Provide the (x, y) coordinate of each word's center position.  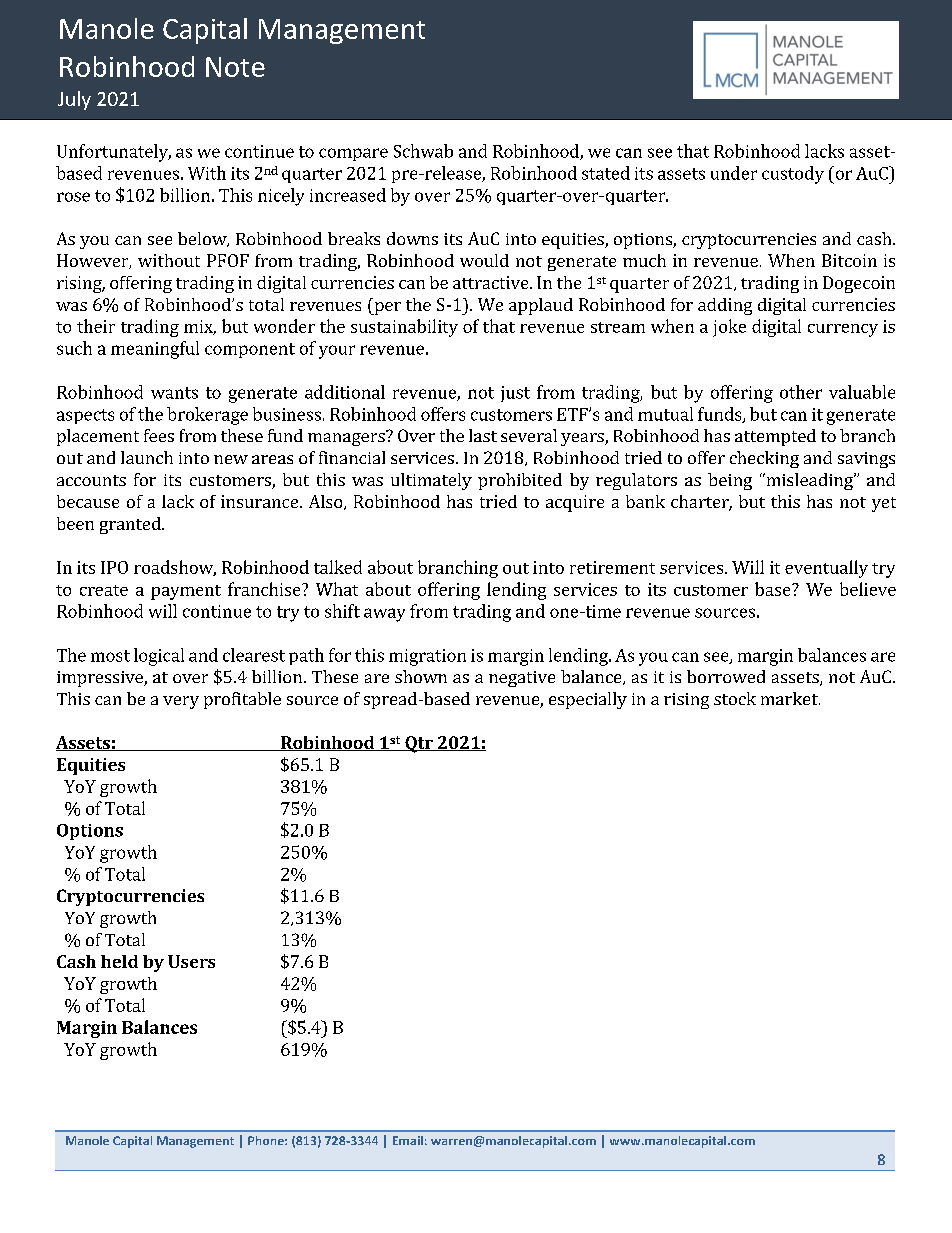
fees (159, 435)
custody (793, 175)
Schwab (423, 151)
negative (522, 679)
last (483, 435)
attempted (775, 437)
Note (235, 67)
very (181, 702)
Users (191, 961)
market (790, 698)
